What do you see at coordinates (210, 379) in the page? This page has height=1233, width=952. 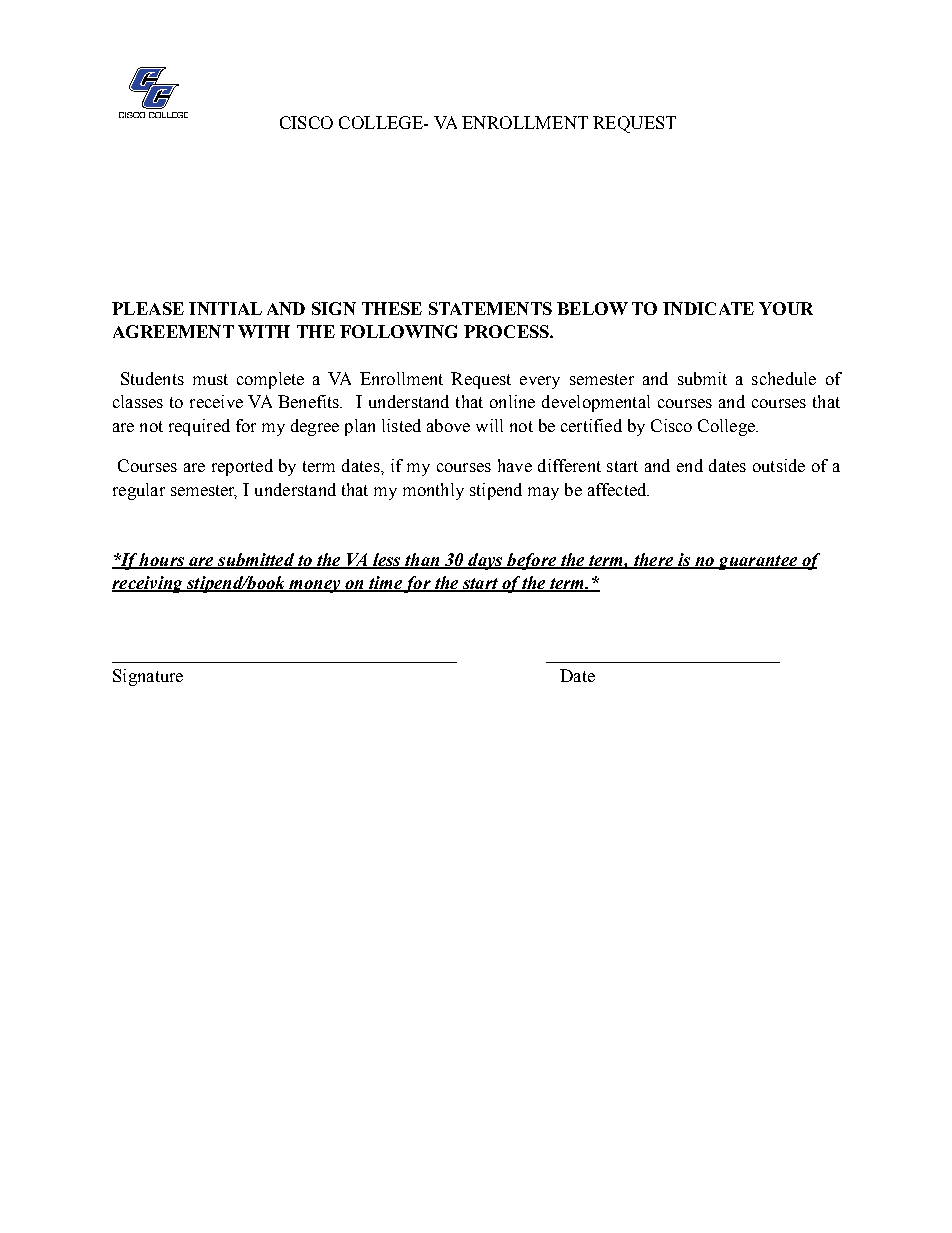 I see `must` at bounding box center [210, 379].
